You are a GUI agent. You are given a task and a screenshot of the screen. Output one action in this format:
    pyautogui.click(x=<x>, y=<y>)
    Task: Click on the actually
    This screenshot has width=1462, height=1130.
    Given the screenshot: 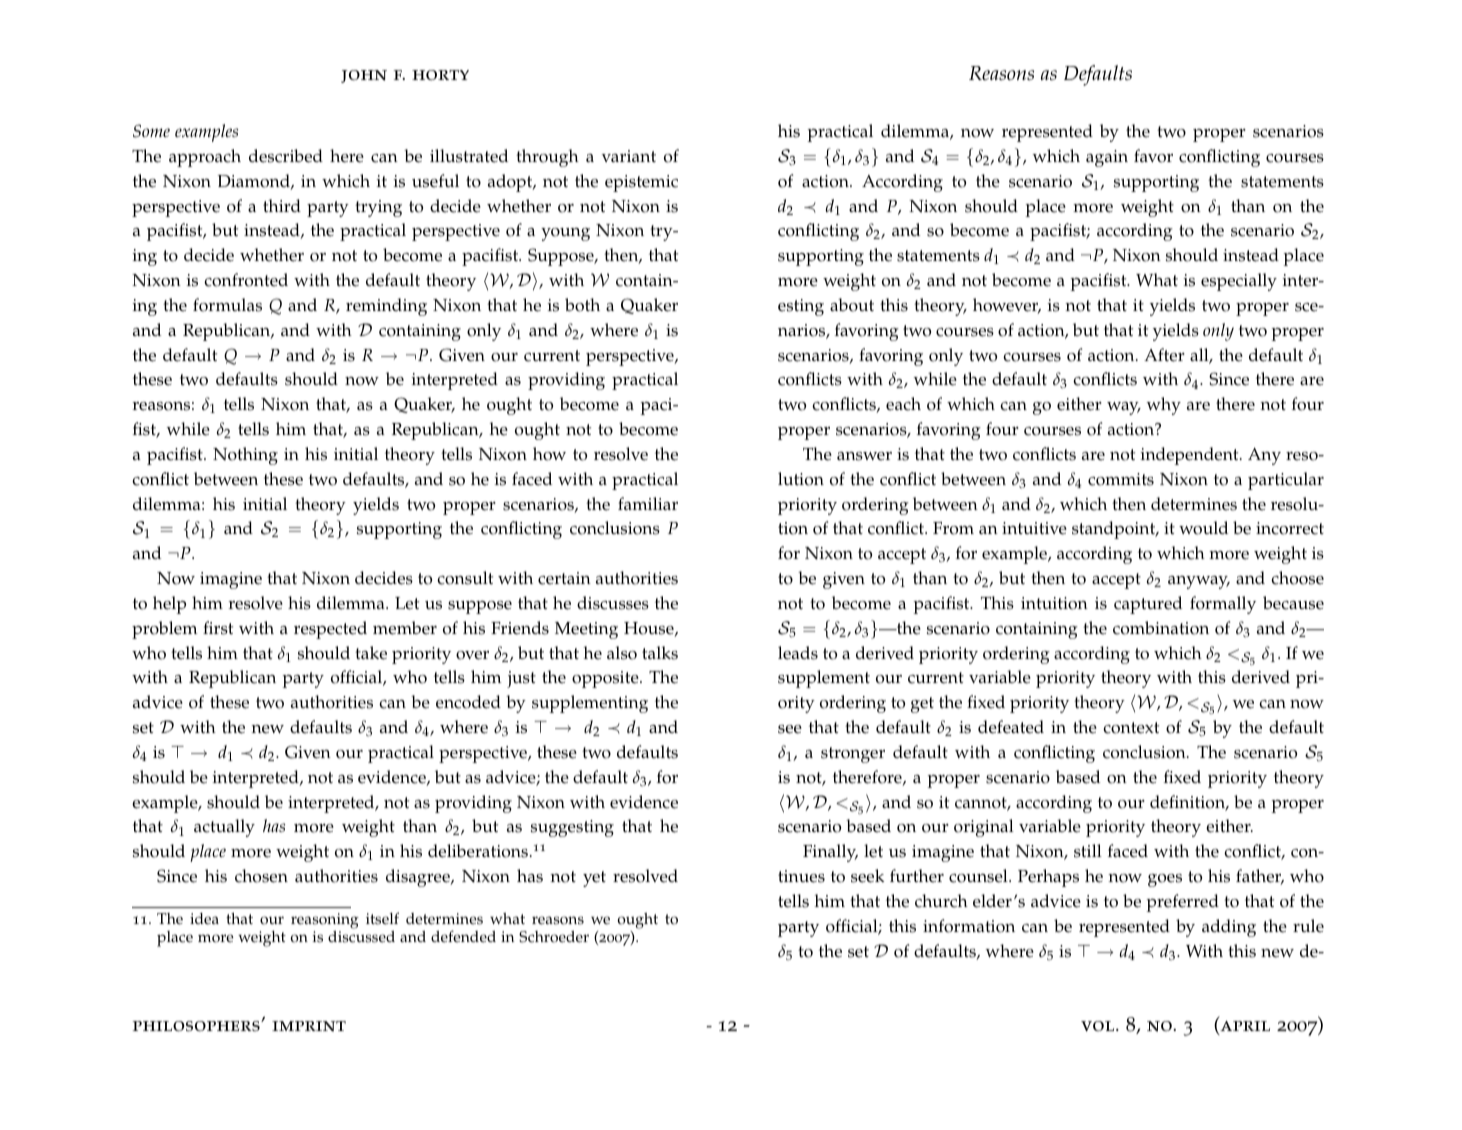 What is the action you would take?
    pyautogui.click(x=224, y=828)
